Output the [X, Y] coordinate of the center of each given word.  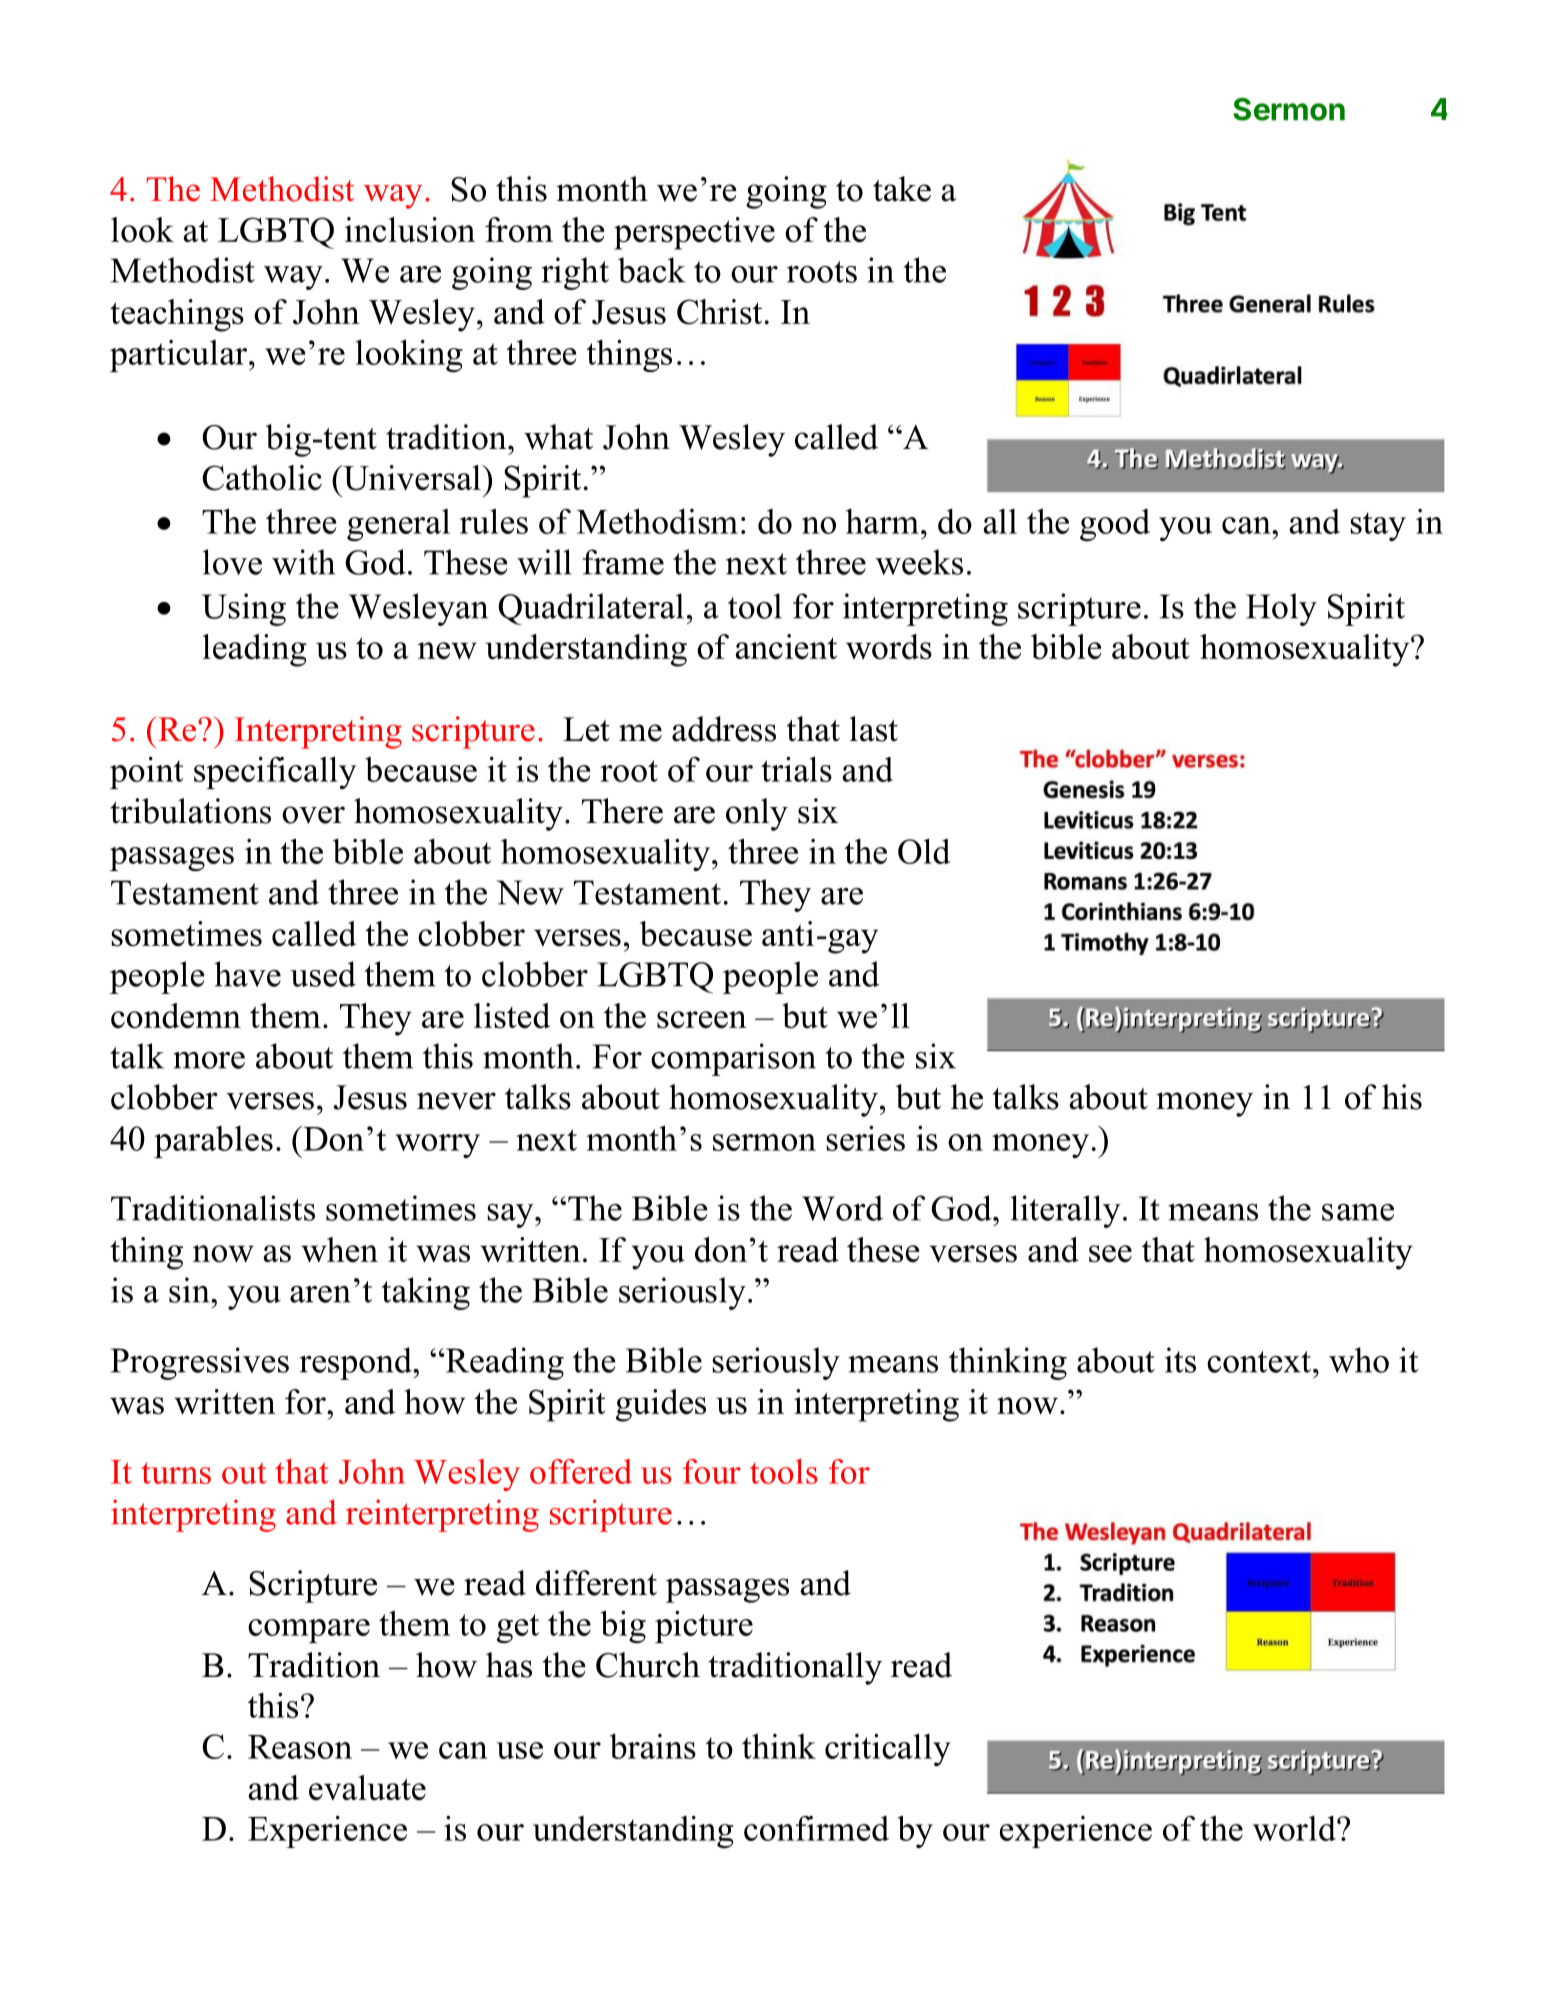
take [902, 189]
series [865, 1138]
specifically [275, 772]
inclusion [410, 230]
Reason [300, 1747]
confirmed [816, 1828]
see [1110, 1254]
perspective [694, 233]
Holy [1281, 609]
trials [796, 769]
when [339, 1250]
